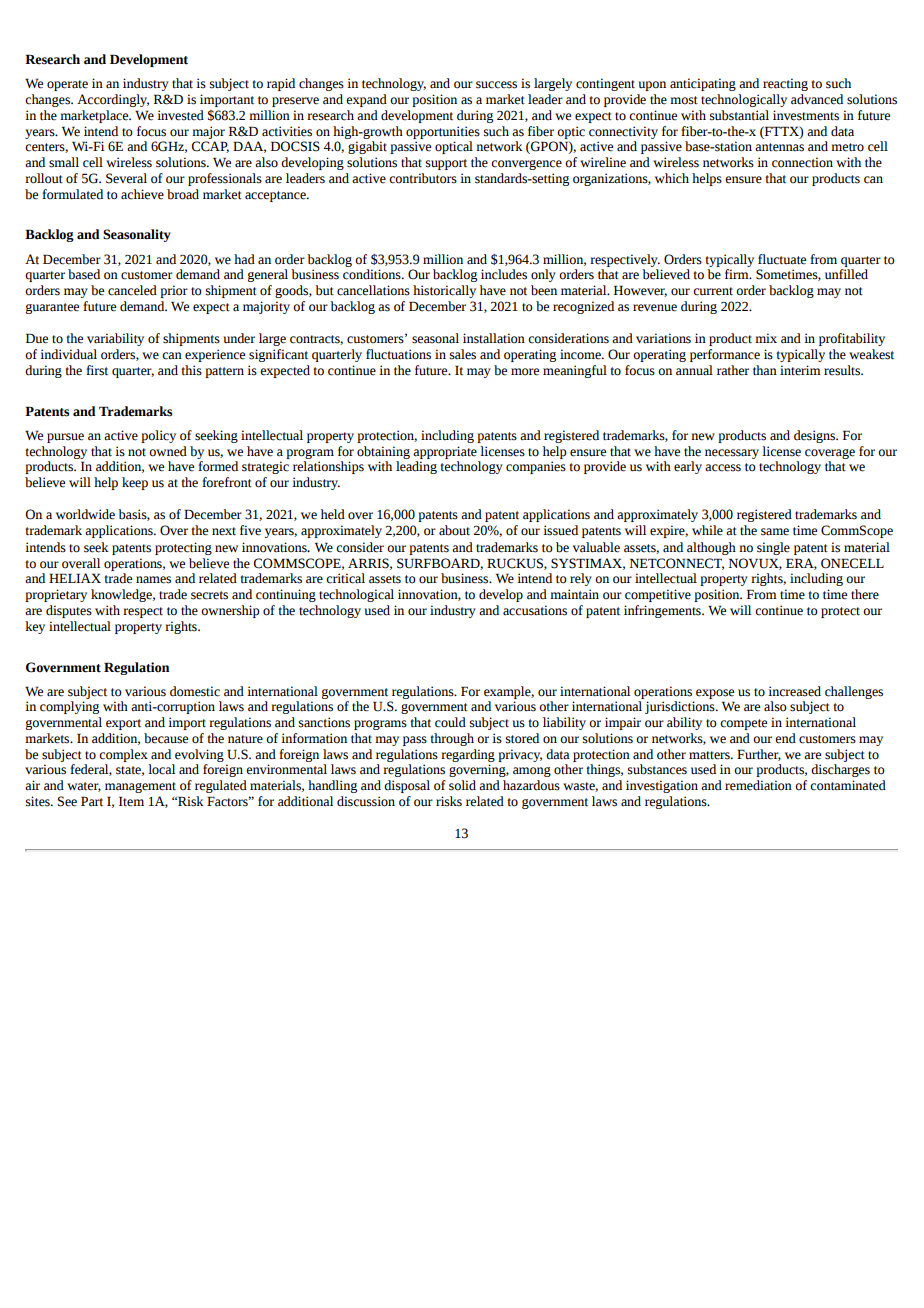 The image size is (924, 1308). I want to click on investments, so click(806, 115).
